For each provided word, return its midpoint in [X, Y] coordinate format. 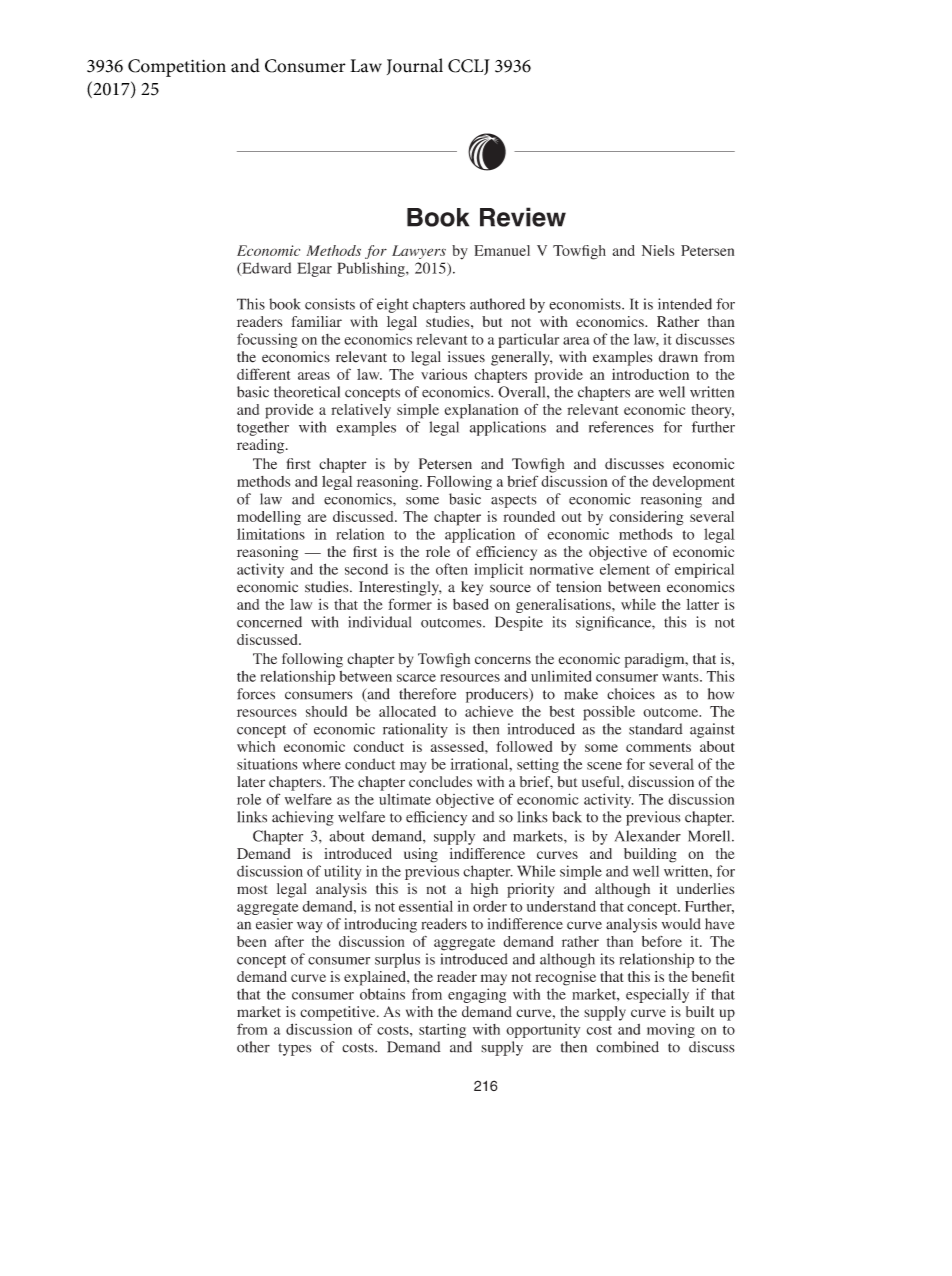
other [253, 1047]
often [452, 569]
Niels [658, 250]
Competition [177, 68]
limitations [271, 534]
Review [523, 217]
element [625, 569]
